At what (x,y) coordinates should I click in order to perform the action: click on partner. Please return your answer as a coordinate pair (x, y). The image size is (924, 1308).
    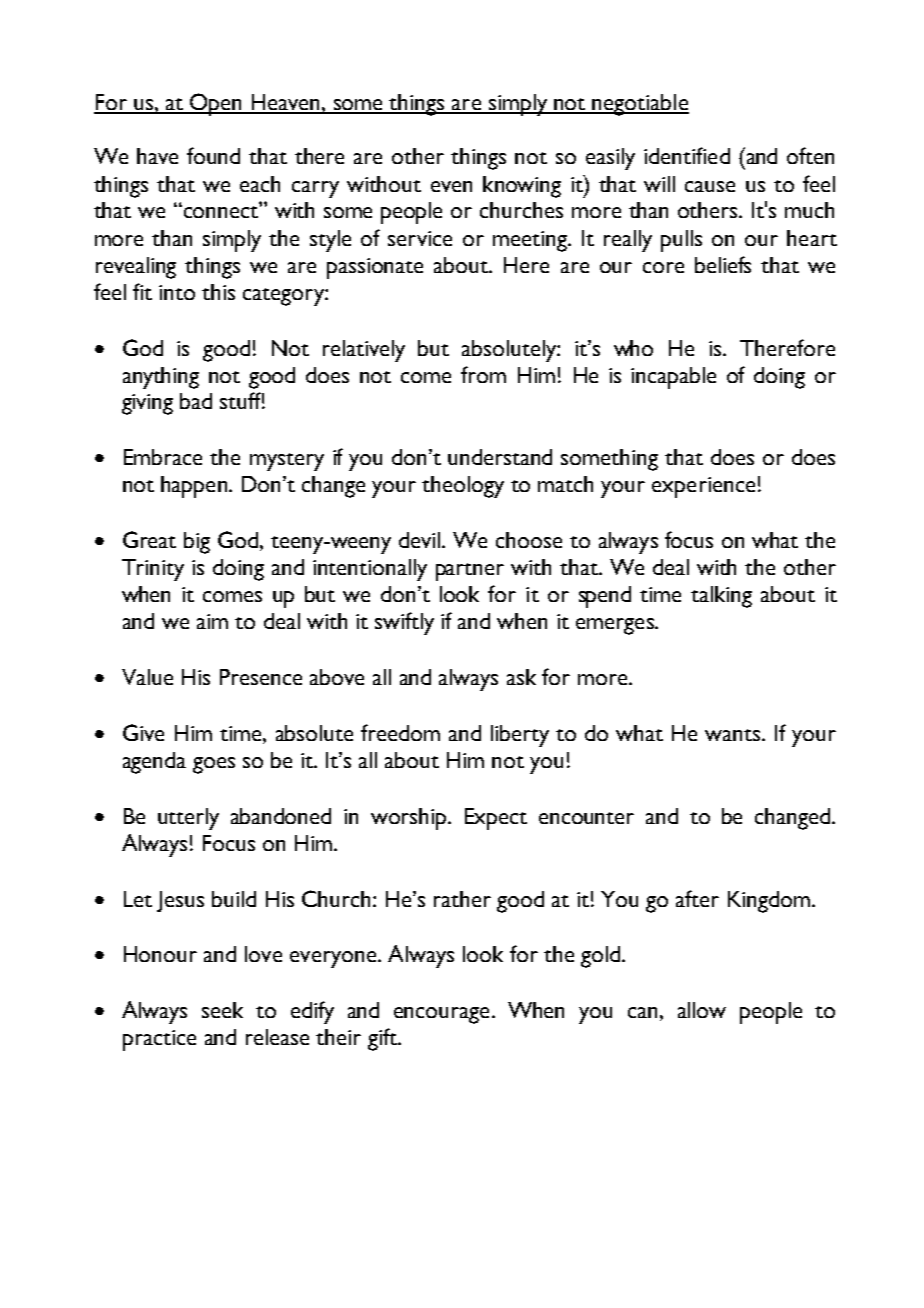
    Looking at the image, I should click on (470, 572).
